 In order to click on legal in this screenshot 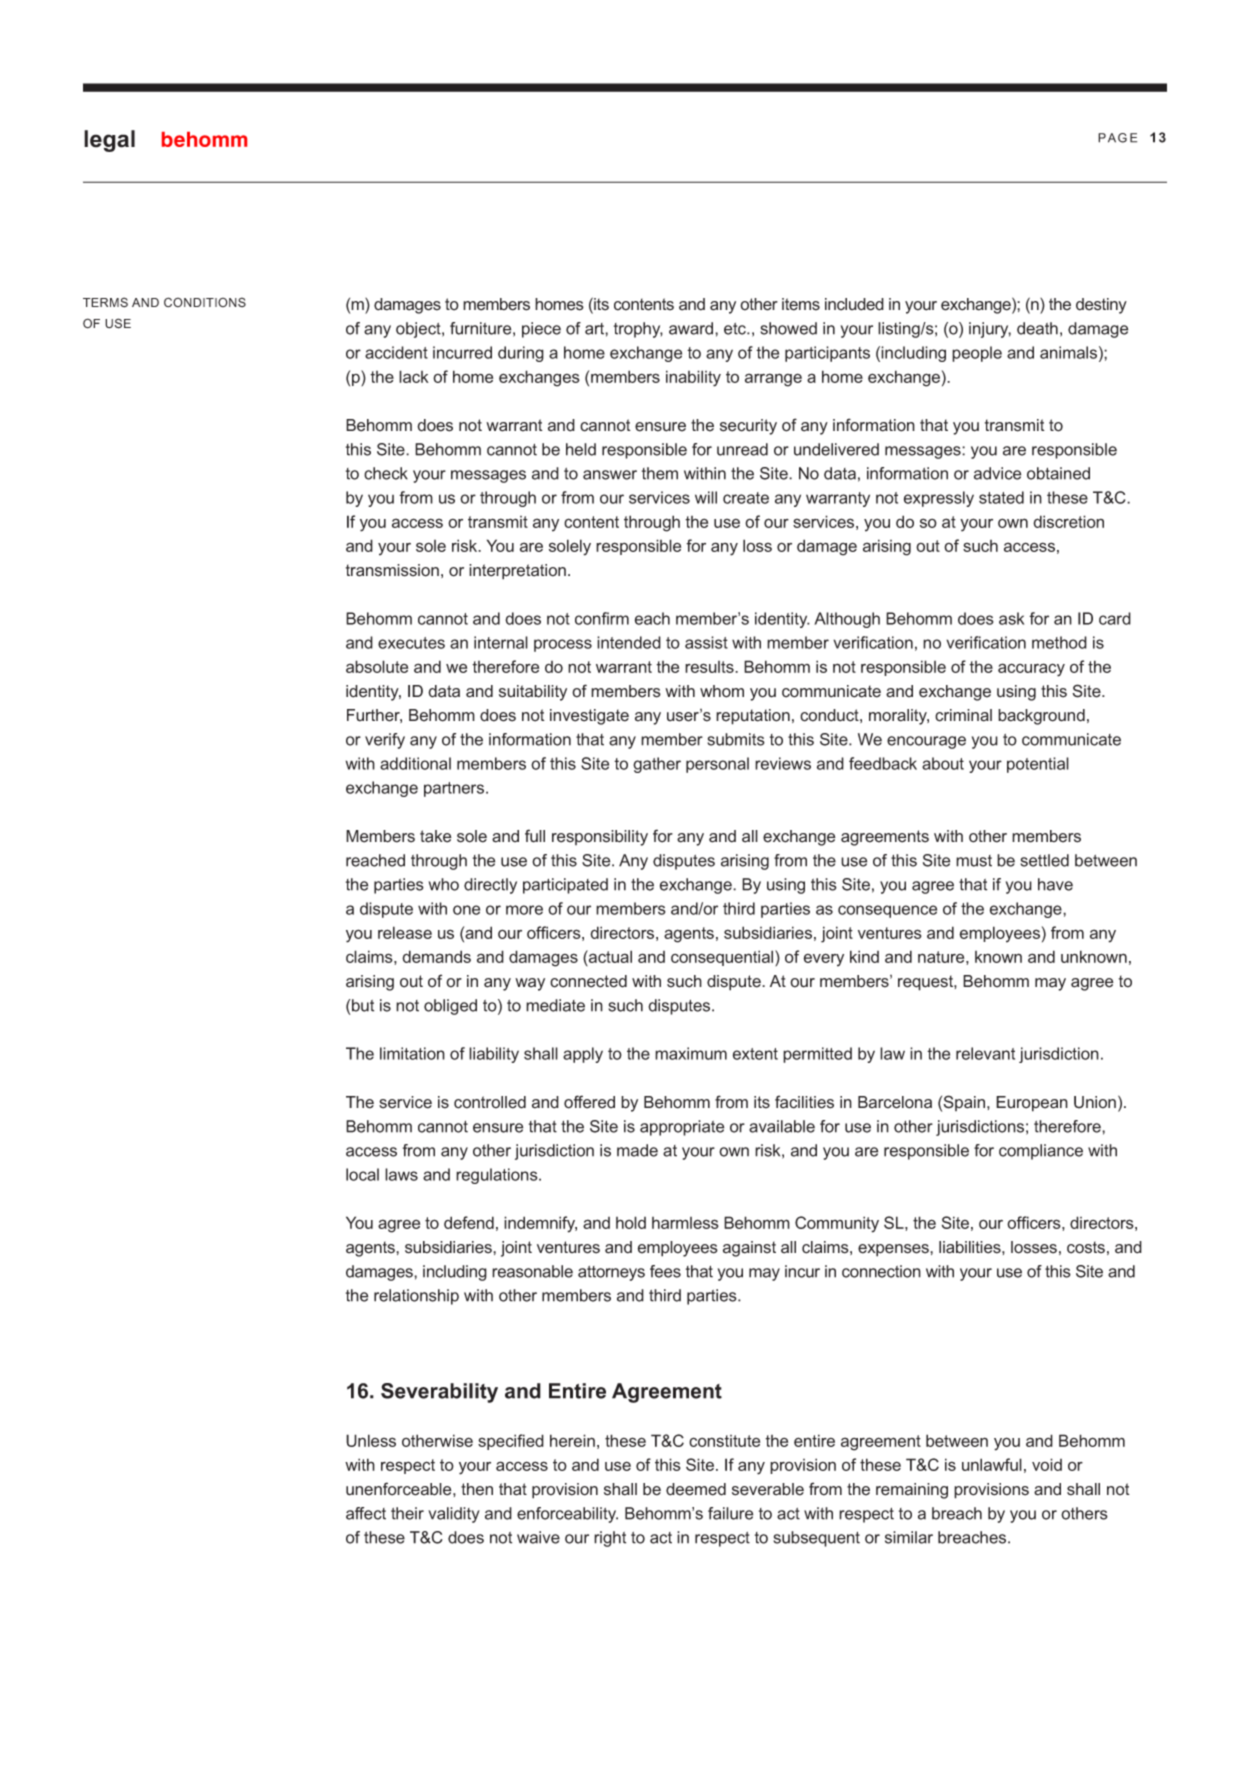, I will do `click(109, 141)`.
